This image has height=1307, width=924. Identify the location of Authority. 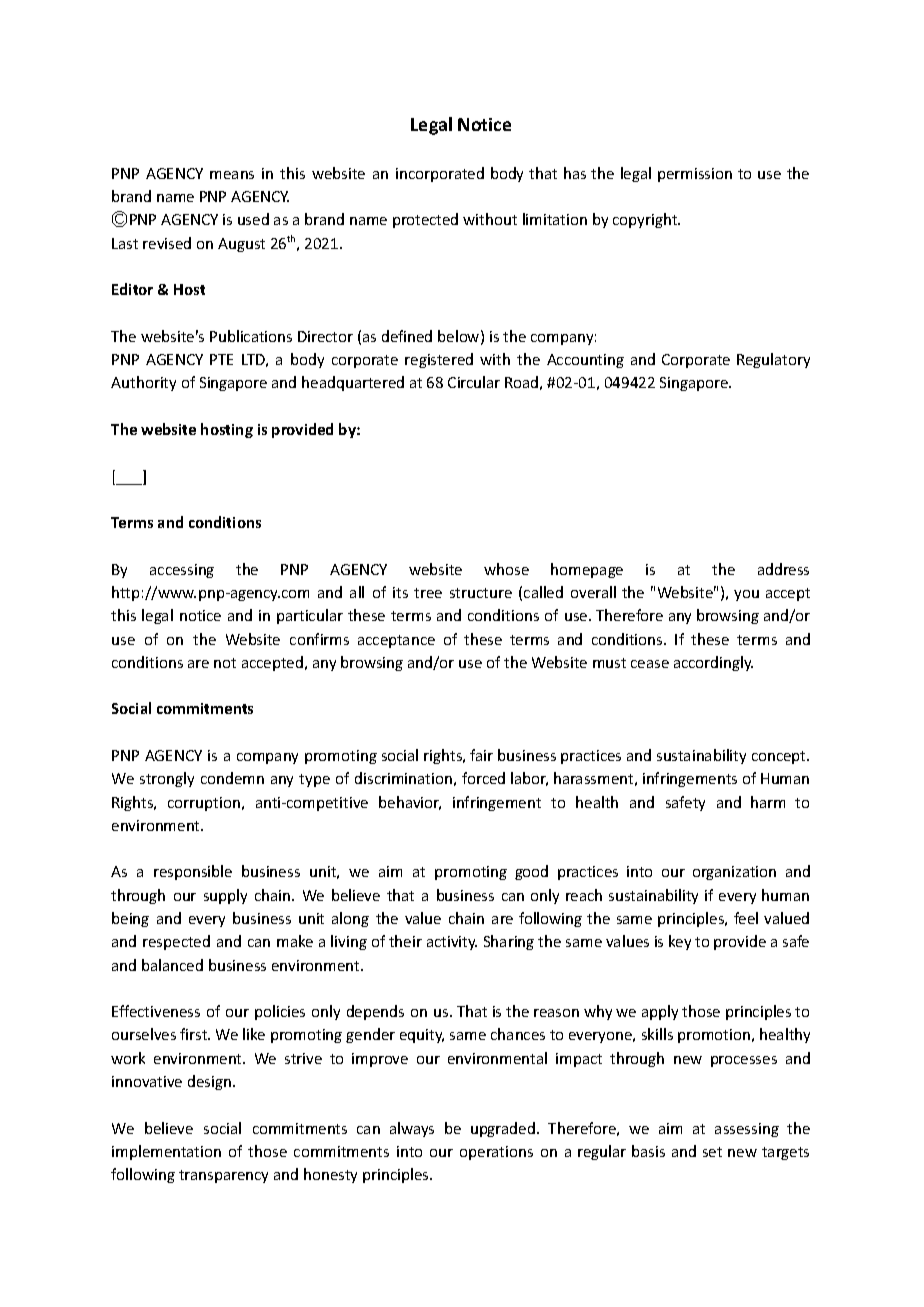
(143, 383).
